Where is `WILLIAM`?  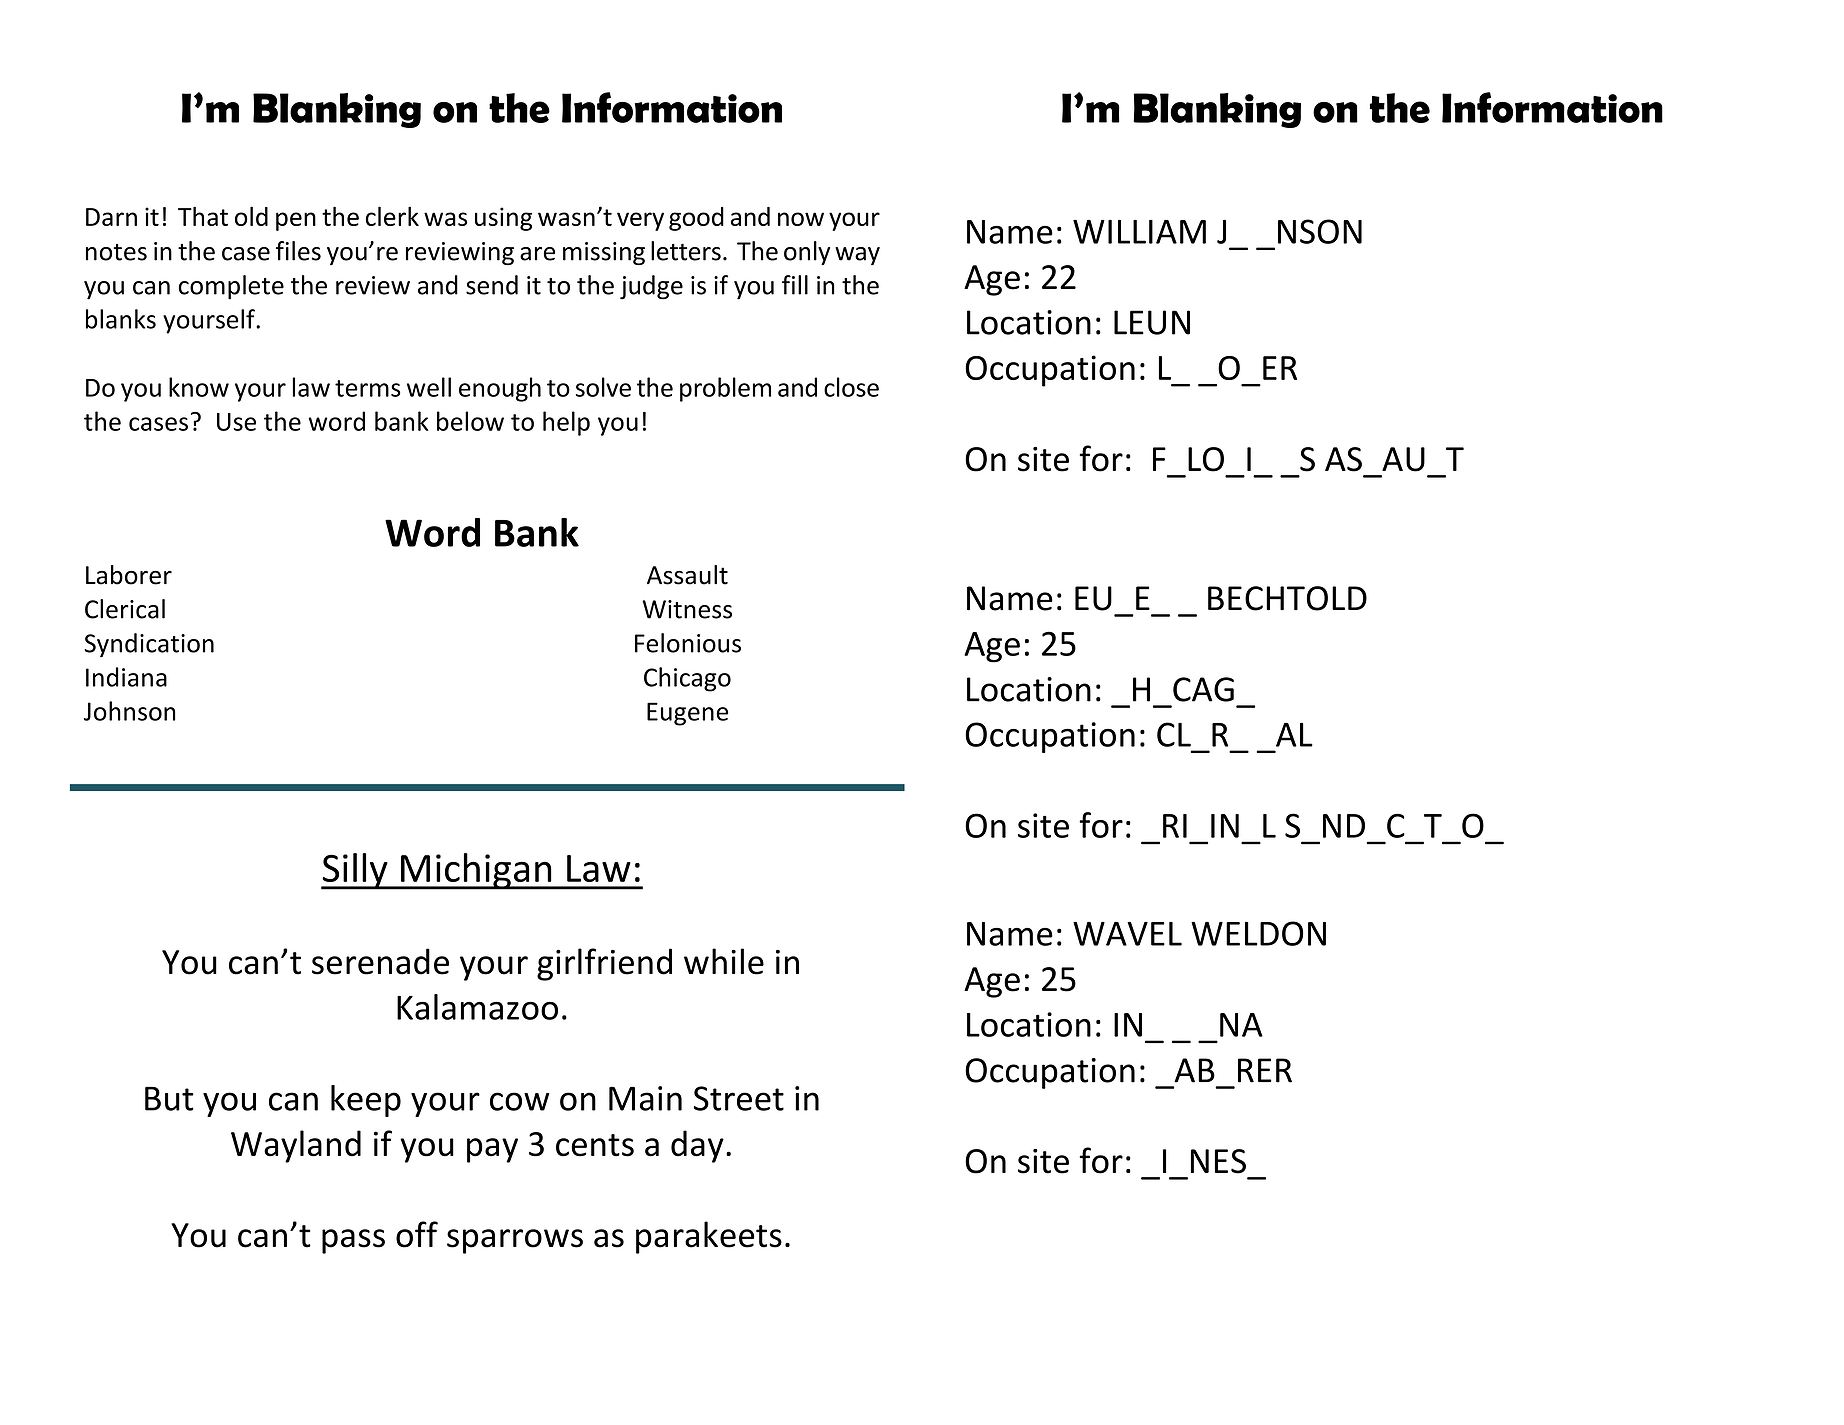
WILLIAM is located at coordinates (1139, 232).
